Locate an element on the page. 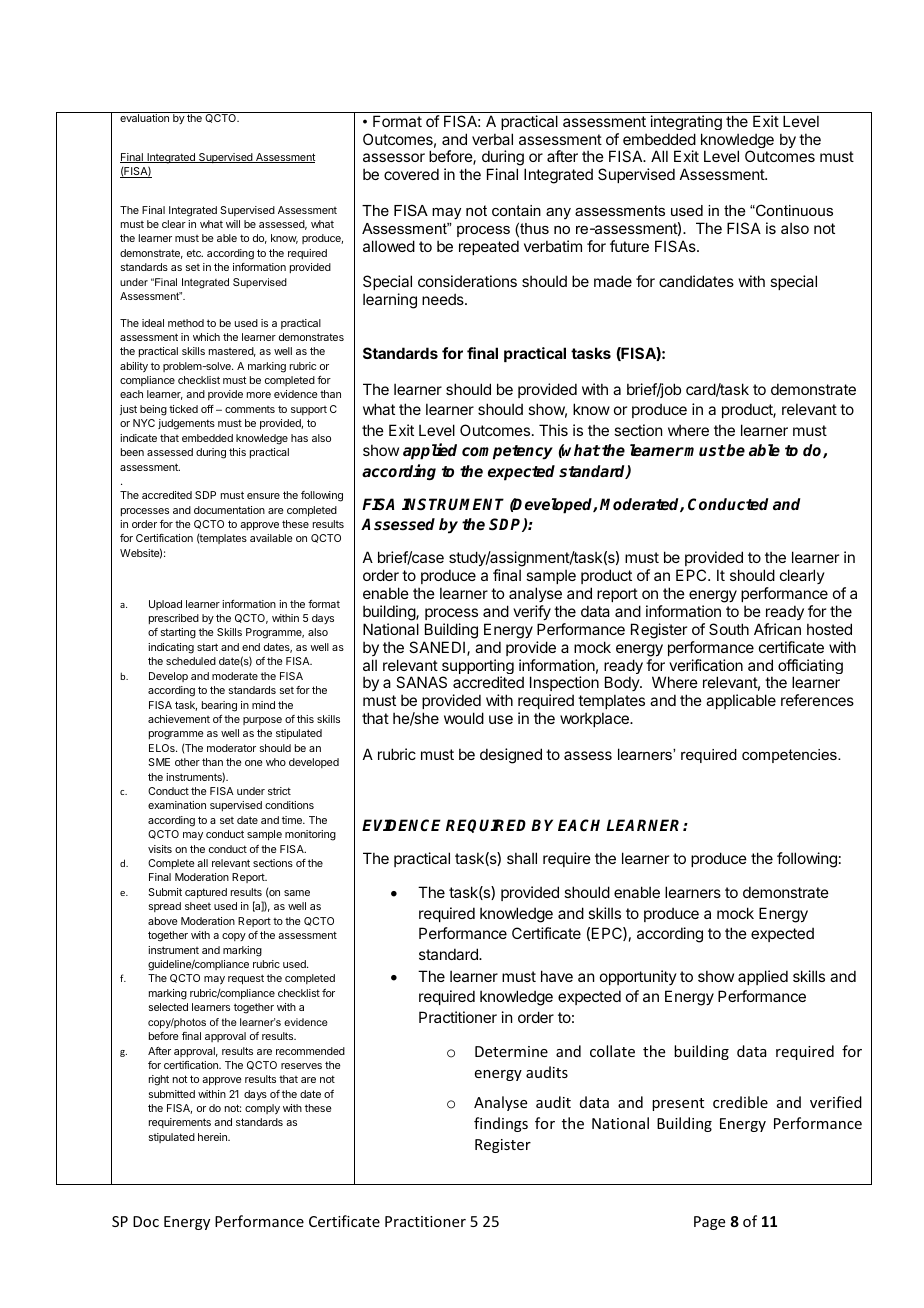 This image has height=1308, width=924. scheduled is located at coordinates (191, 661).
